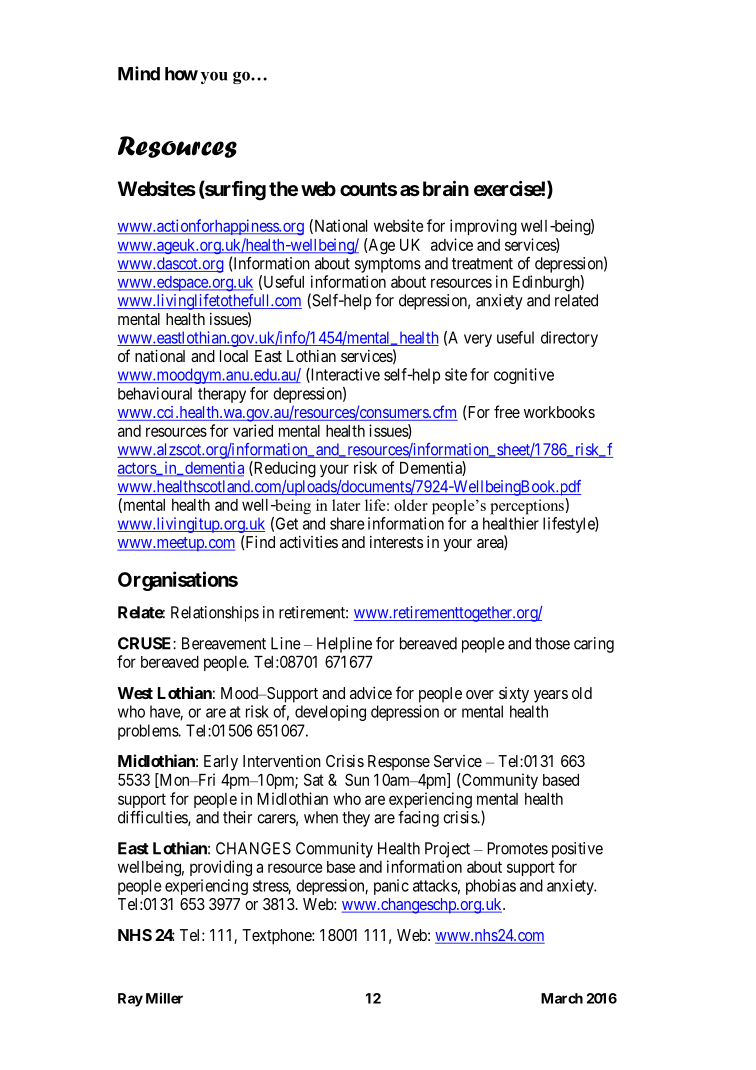  Describe the element at coordinates (347, 523) in the image. I see `share` at that location.
